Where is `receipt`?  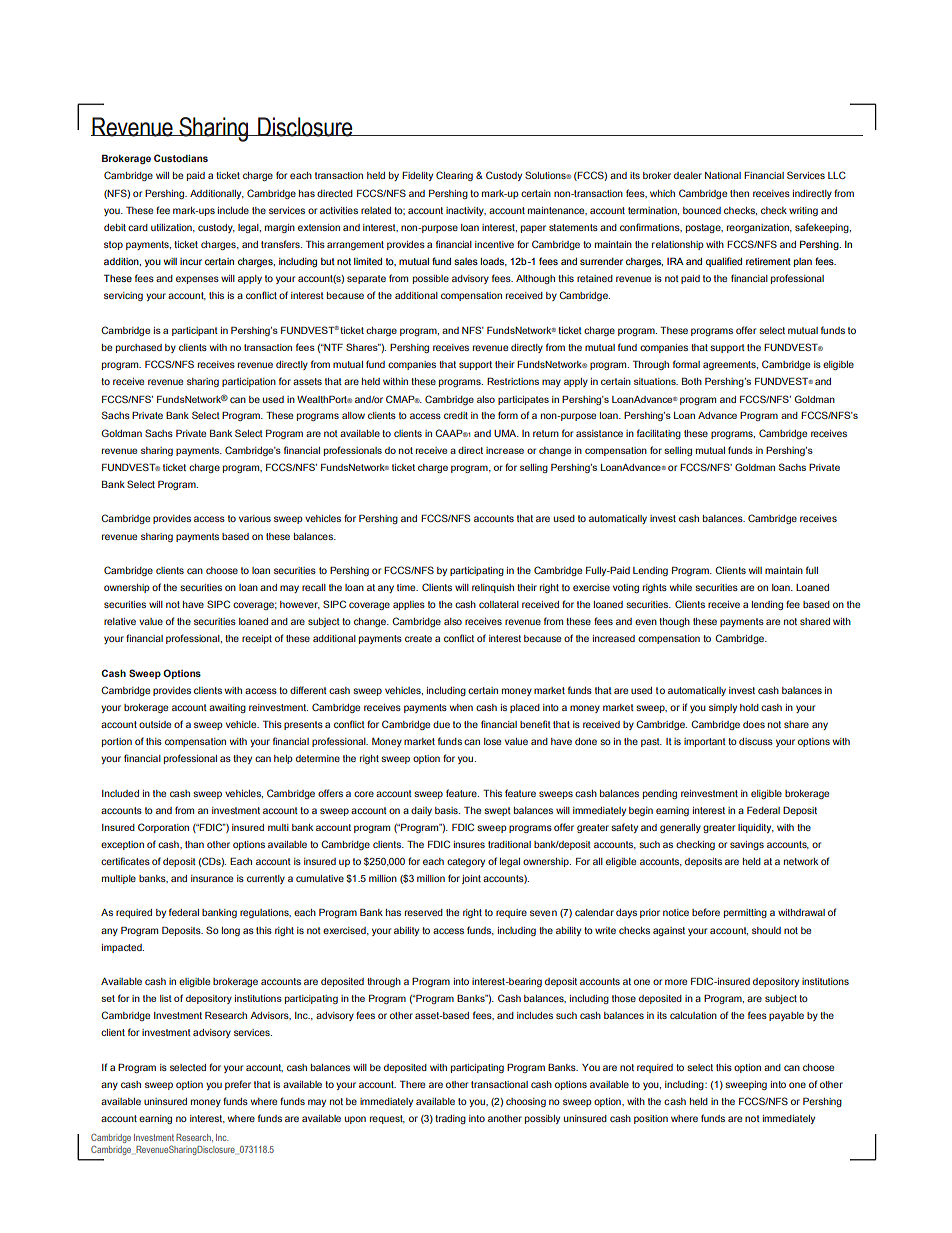 receipt is located at coordinates (257, 639).
